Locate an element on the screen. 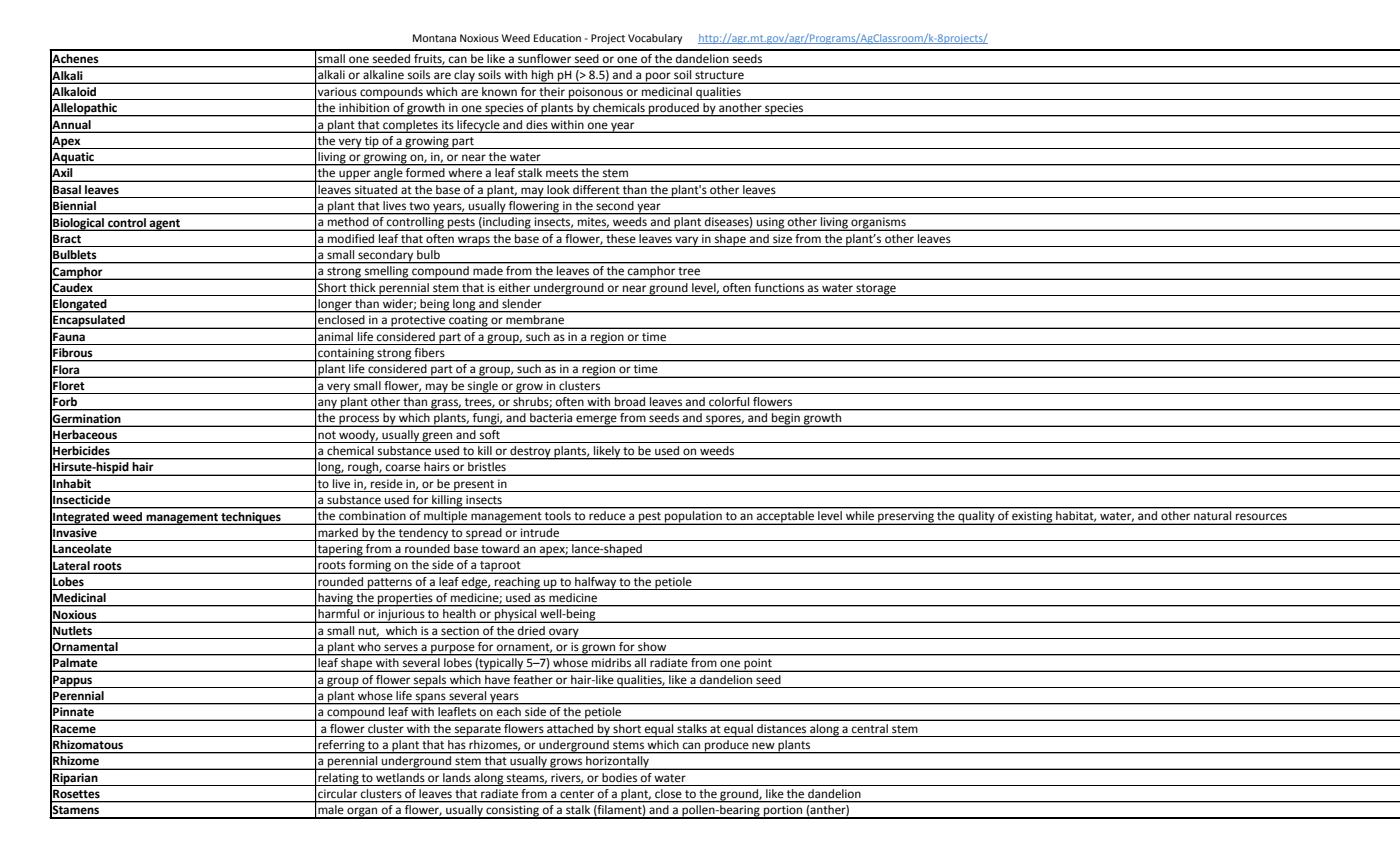 This screenshot has width=1400, height=850. Vocabulary is located at coordinates (655, 39).
